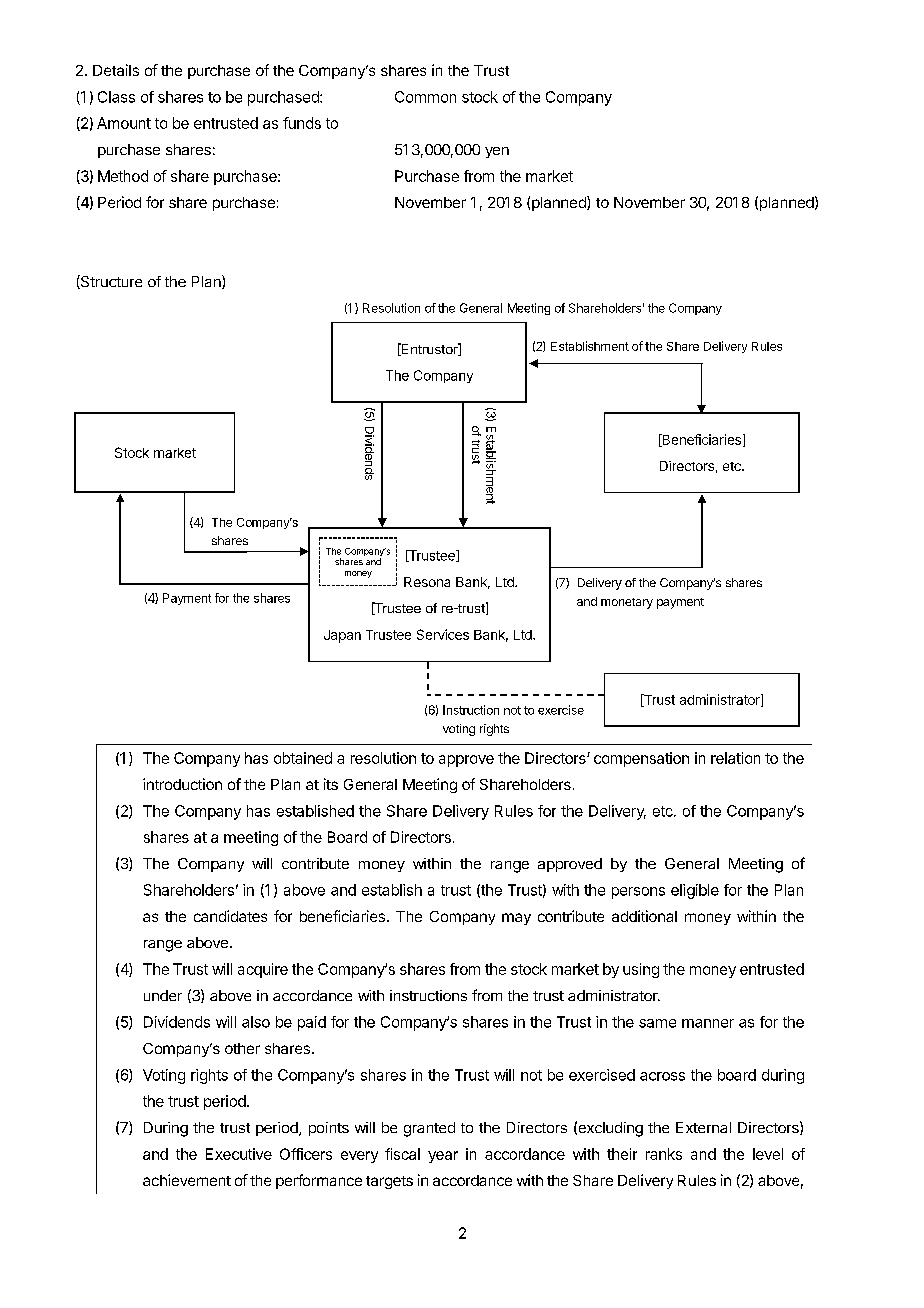 This document has width=924, height=1308. What do you see at coordinates (425, 97) in the document?
I see `Common` at bounding box center [425, 97].
